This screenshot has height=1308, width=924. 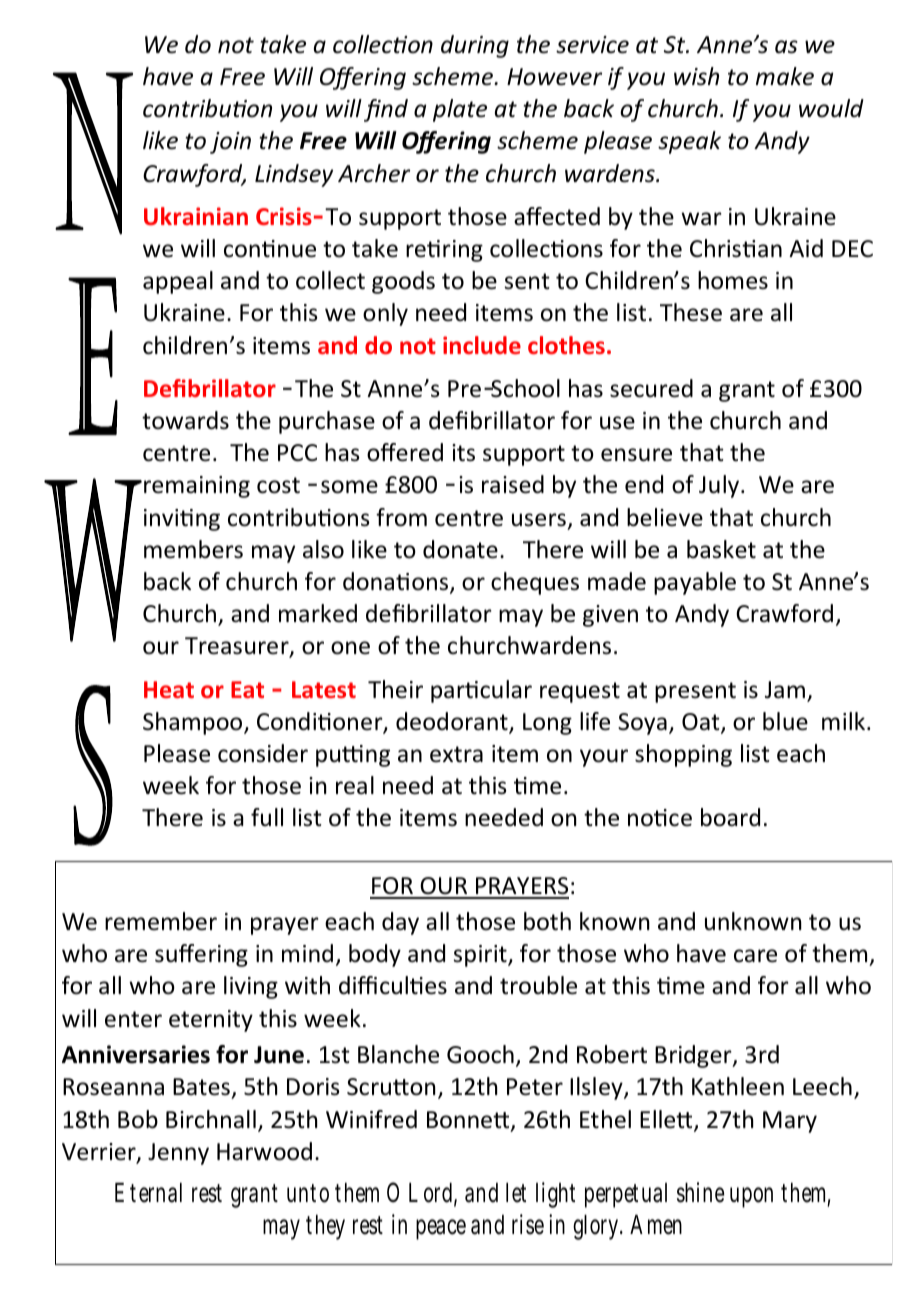 I want to click on glory, so click(x=598, y=1227).
